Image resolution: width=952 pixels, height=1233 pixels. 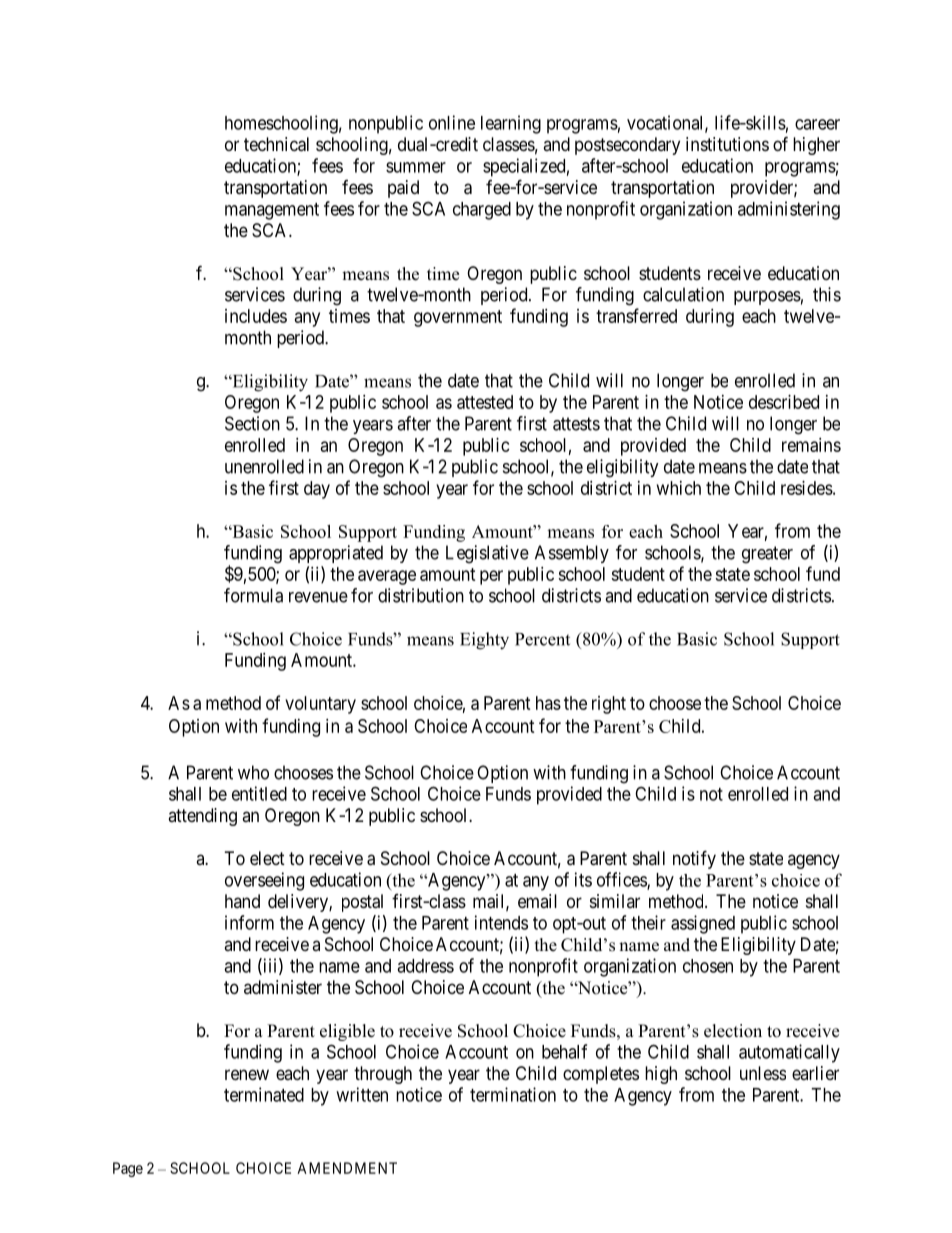 I want to click on online, so click(x=452, y=122).
